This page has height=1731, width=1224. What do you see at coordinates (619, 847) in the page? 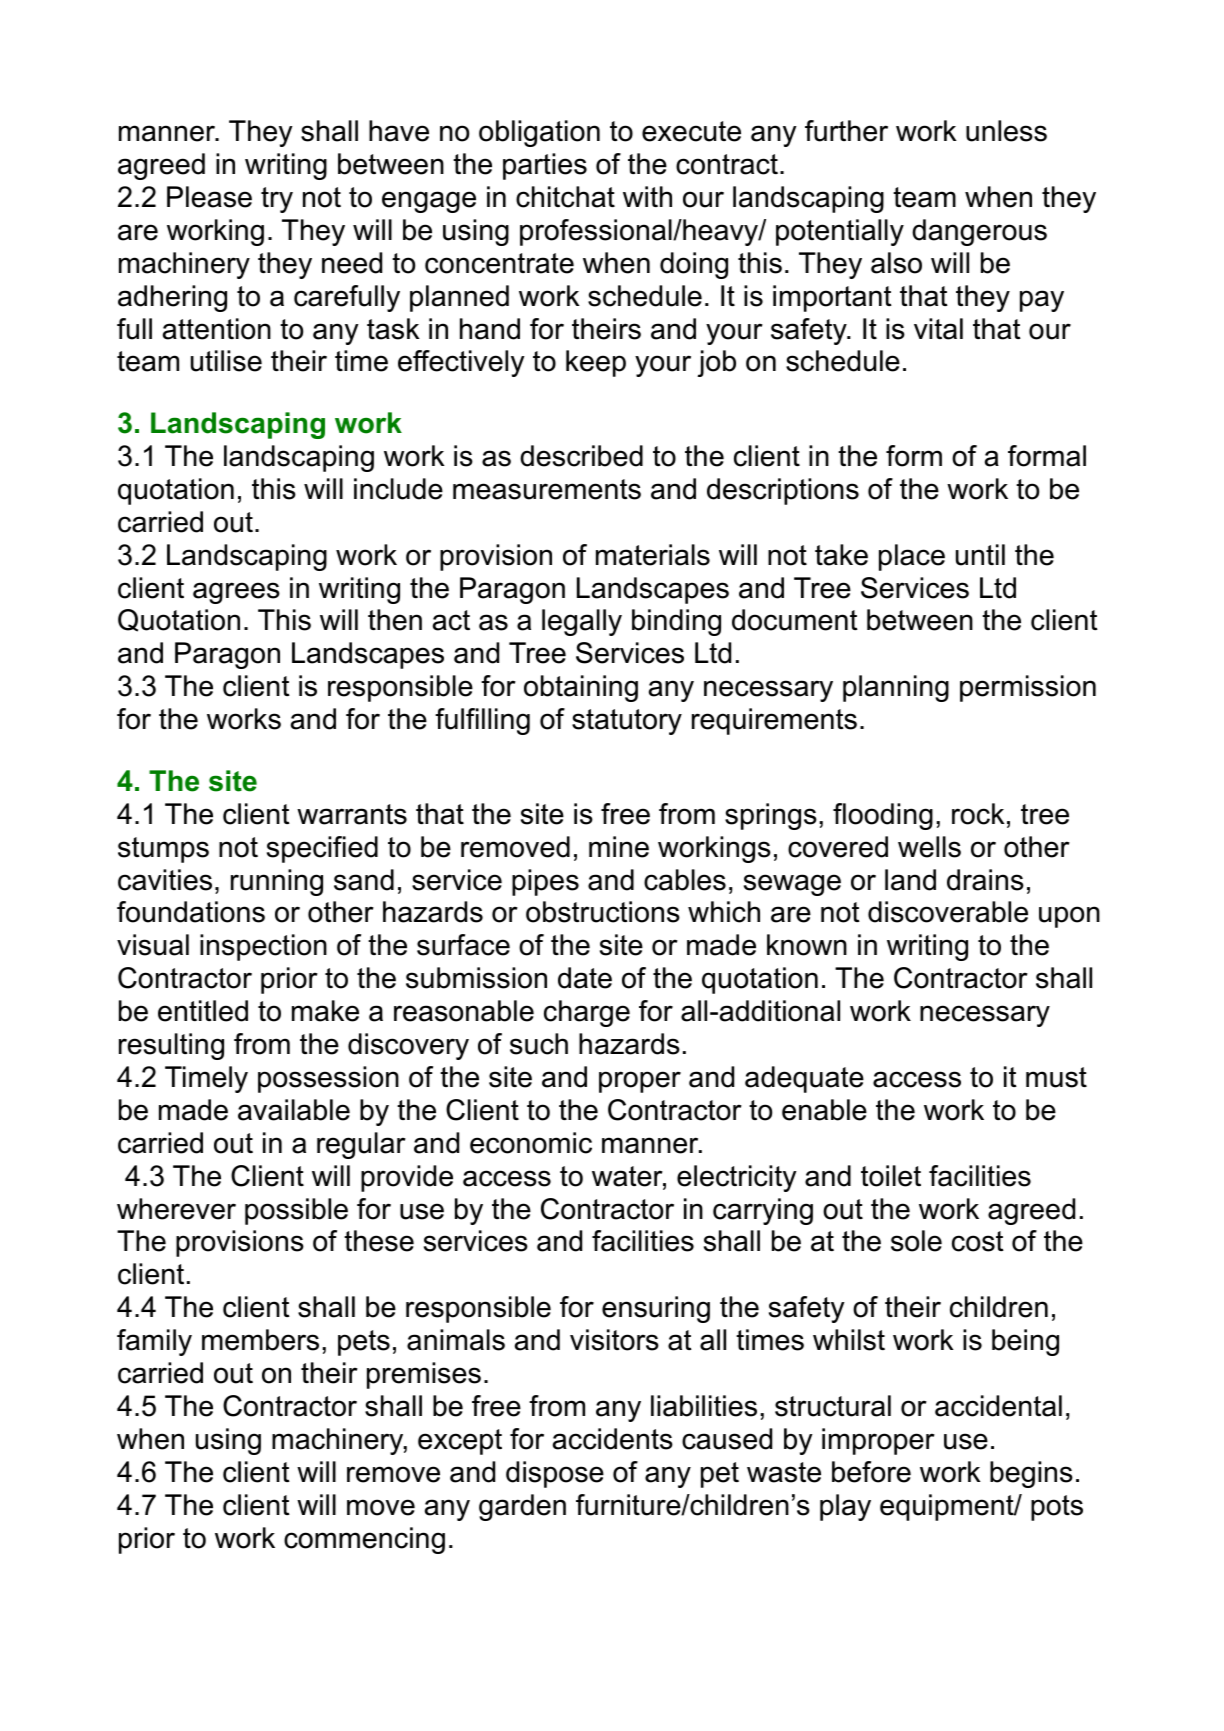
I see `mine` at bounding box center [619, 847].
